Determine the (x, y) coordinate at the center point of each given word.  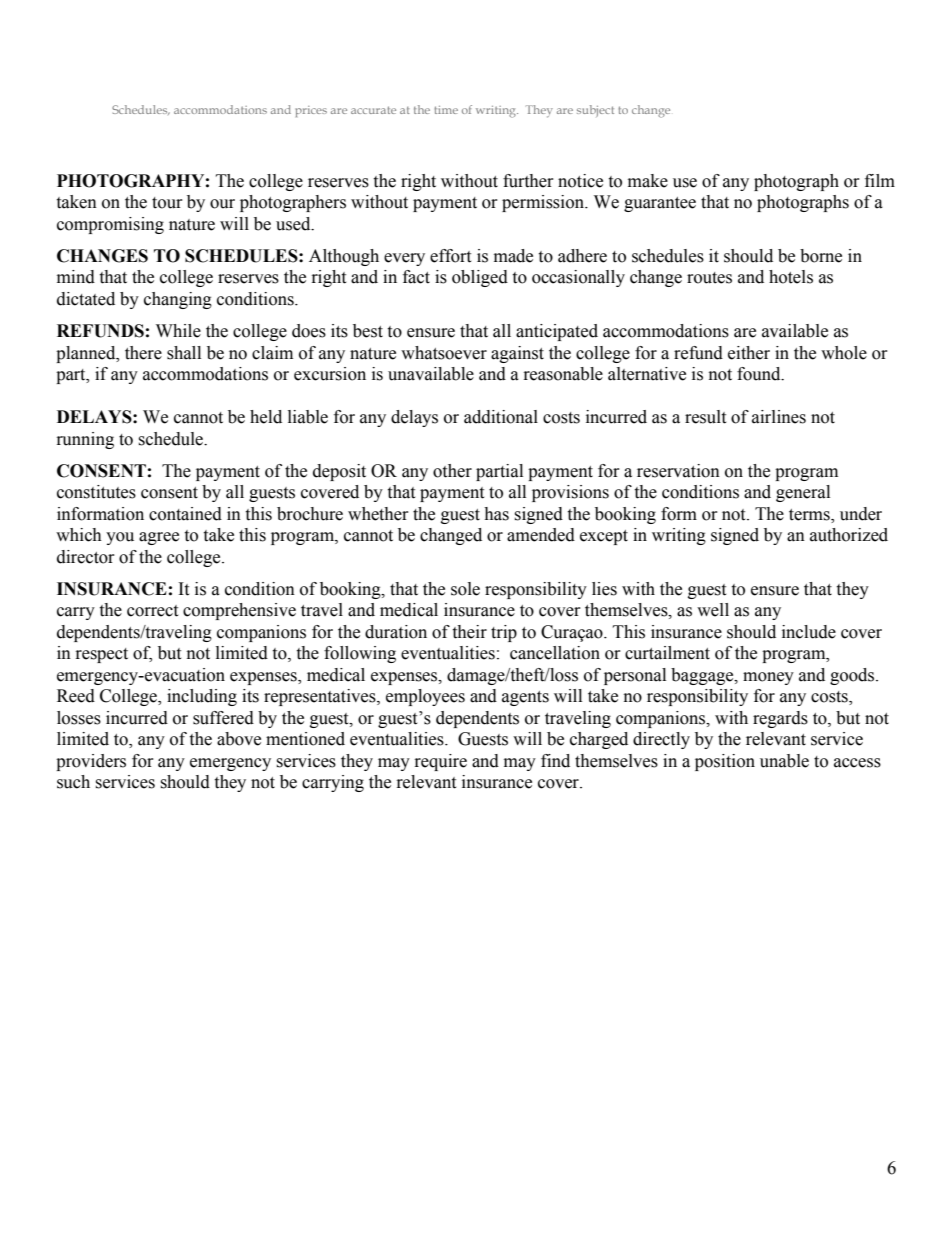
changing (178, 300)
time (446, 110)
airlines (779, 417)
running (85, 440)
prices (311, 111)
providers (91, 762)
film (880, 180)
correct (152, 611)
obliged (480, 278)
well (713, 610)
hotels (791, 277)
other (452, 471)
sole (465, 589)
